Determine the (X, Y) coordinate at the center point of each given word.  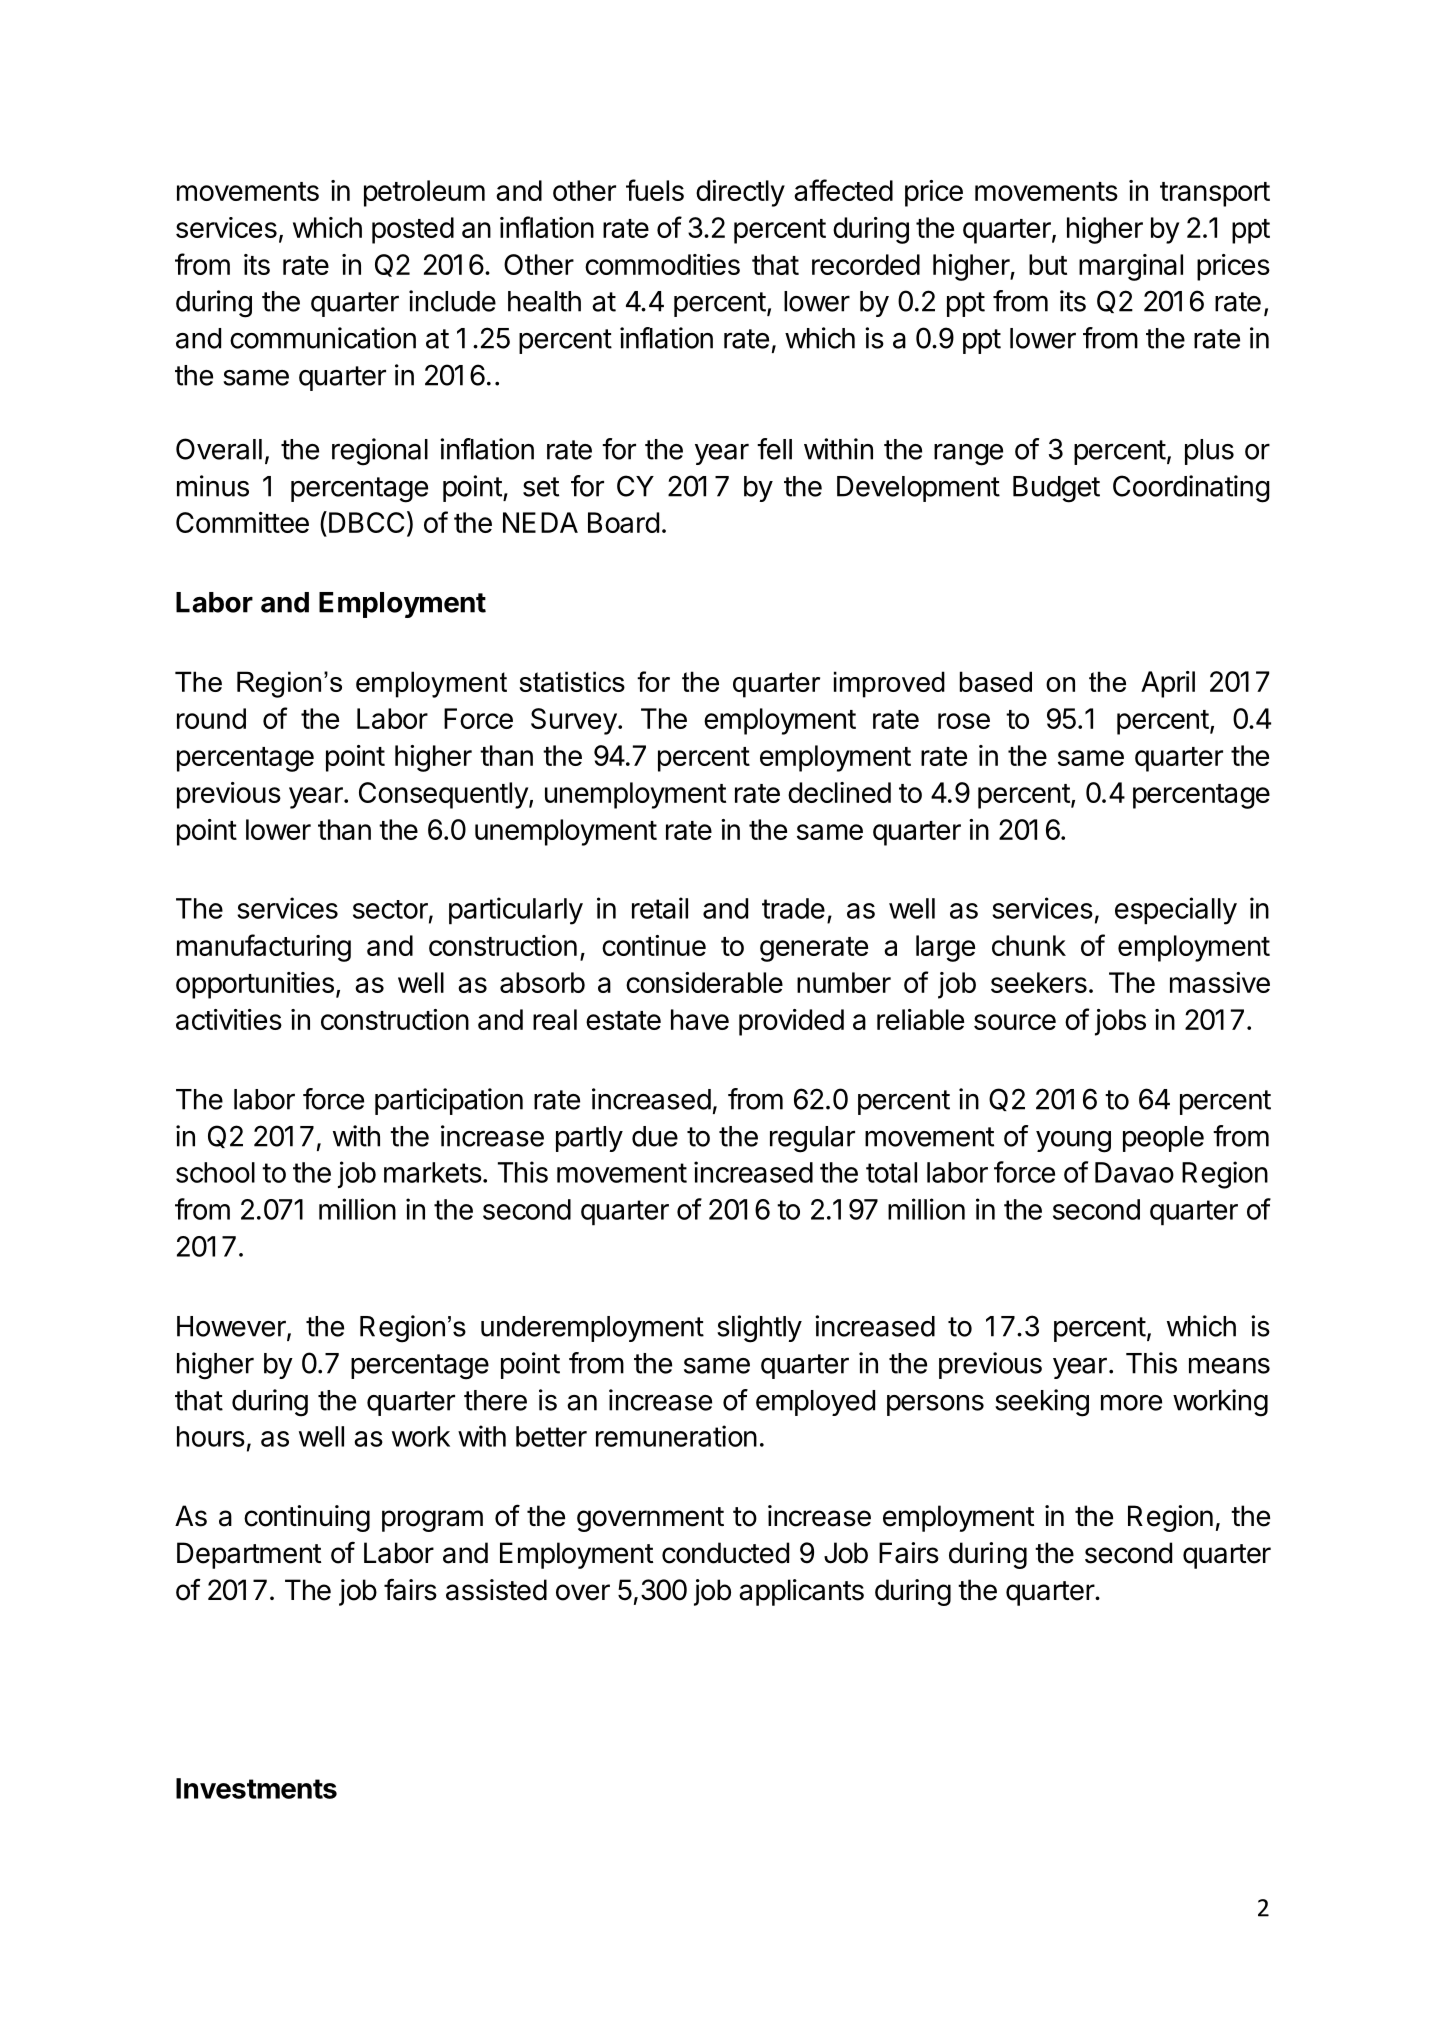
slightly (759, 1329)
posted (413, 230)
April (1168, 684)
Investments (256, 1788)
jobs (1120, 1022)
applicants (801, 1592)
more (1131, 1402)
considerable (704, 982)
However (232, 1327)
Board (623, 522)
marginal (1131, 267)
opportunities (255, 985)
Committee (242, 522)
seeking (1042, 1403)
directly (740, 193)
